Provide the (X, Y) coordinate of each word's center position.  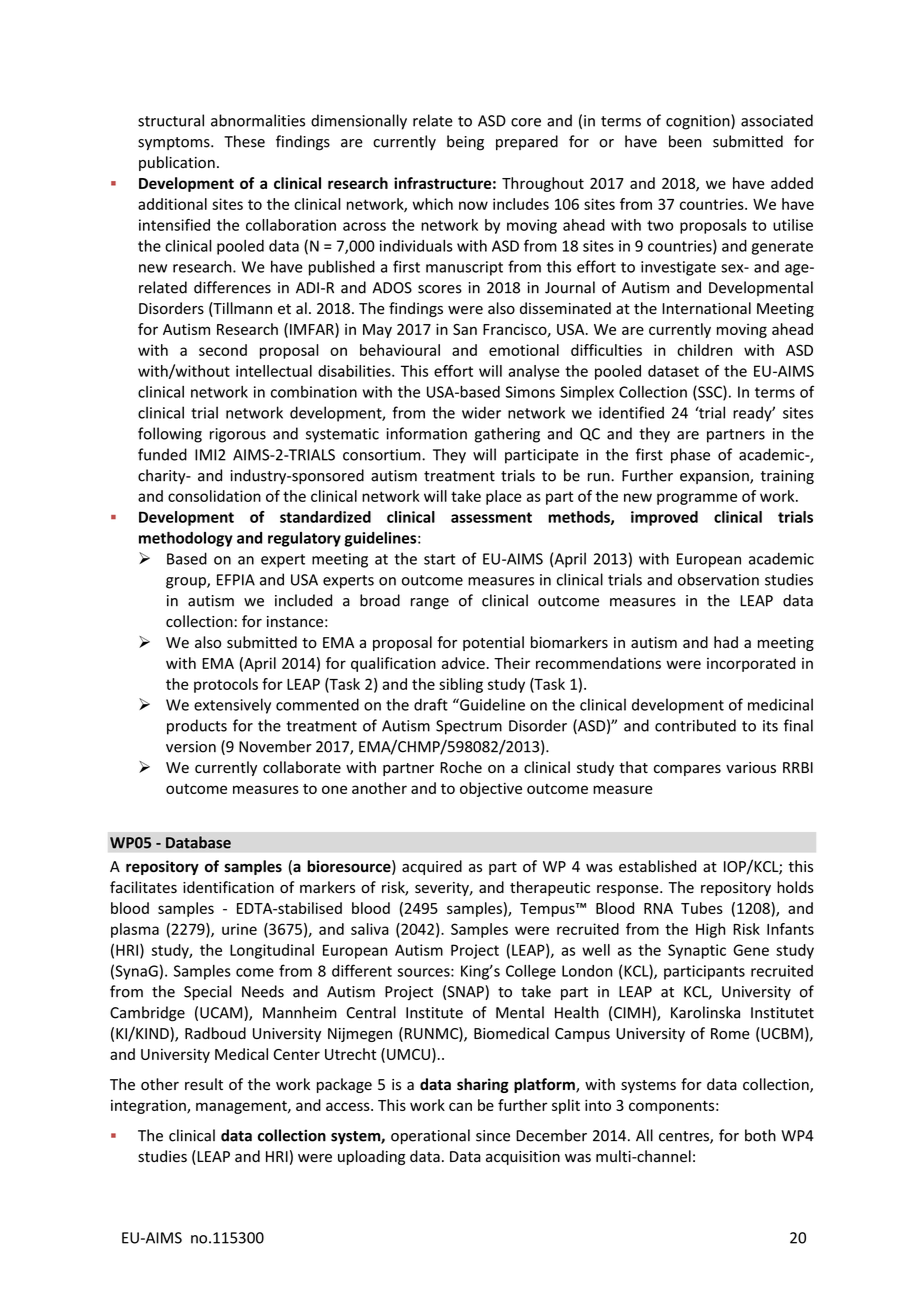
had (726, 642)
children (704, 350)
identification (228, 887)
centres (685, 1137)
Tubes (702, 908)
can (460, 1106)
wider (481, 412)
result (204, 1084)
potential (493, 643)
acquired (432, 867)
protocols (226, 685)
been (685, 141)
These (244, 141)
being (465, 143)
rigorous (238, 435)
